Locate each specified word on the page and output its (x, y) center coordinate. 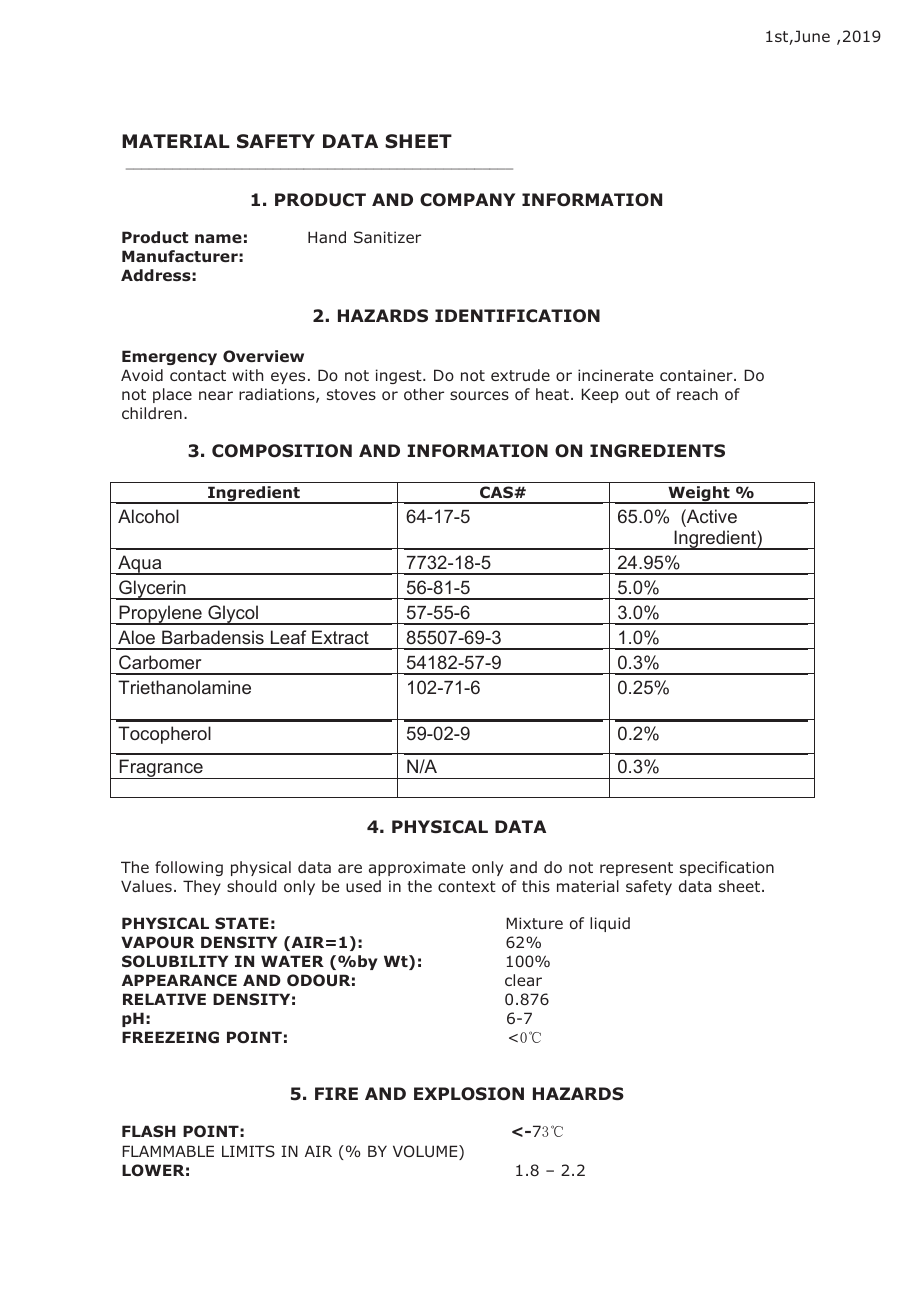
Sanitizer (387, 237)
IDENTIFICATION (517, 316)
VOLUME (426, 1152)
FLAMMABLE (168, 1151)
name (218, 238)
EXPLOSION (469, 1094)
